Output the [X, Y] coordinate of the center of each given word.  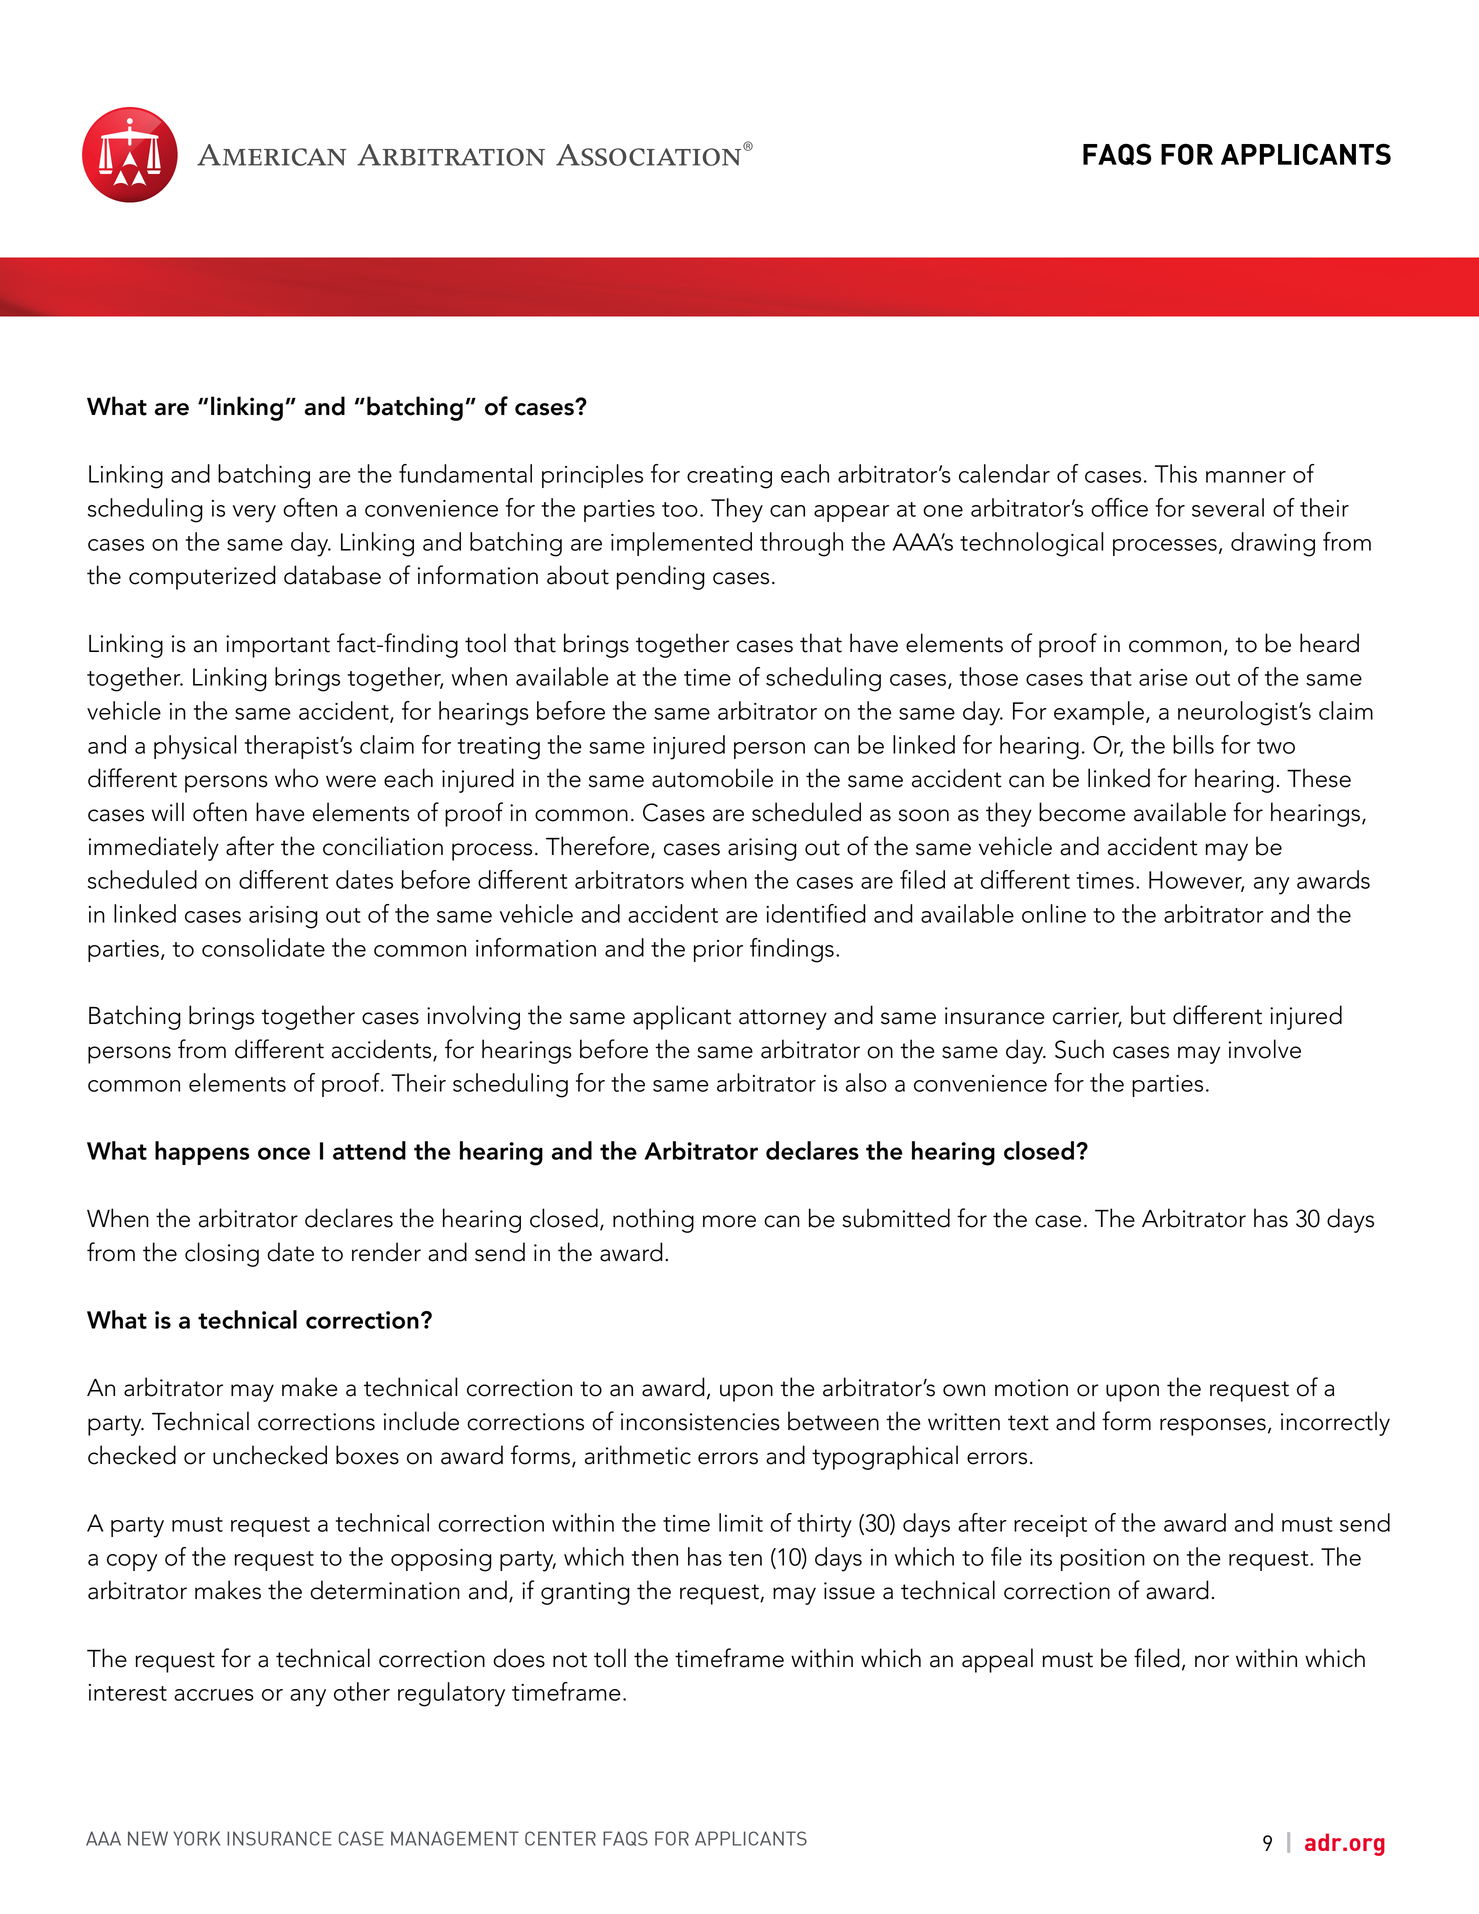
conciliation [383, 846]
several [1228, 507]
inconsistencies [700, 1422]
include [421, 1421]
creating [729, 477]
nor [1212, 1661]
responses [1213, 1427]
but [1148, 1015]
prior [718, 951]
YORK [196, 1838]
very [254, 514]
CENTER [560, 1838]
